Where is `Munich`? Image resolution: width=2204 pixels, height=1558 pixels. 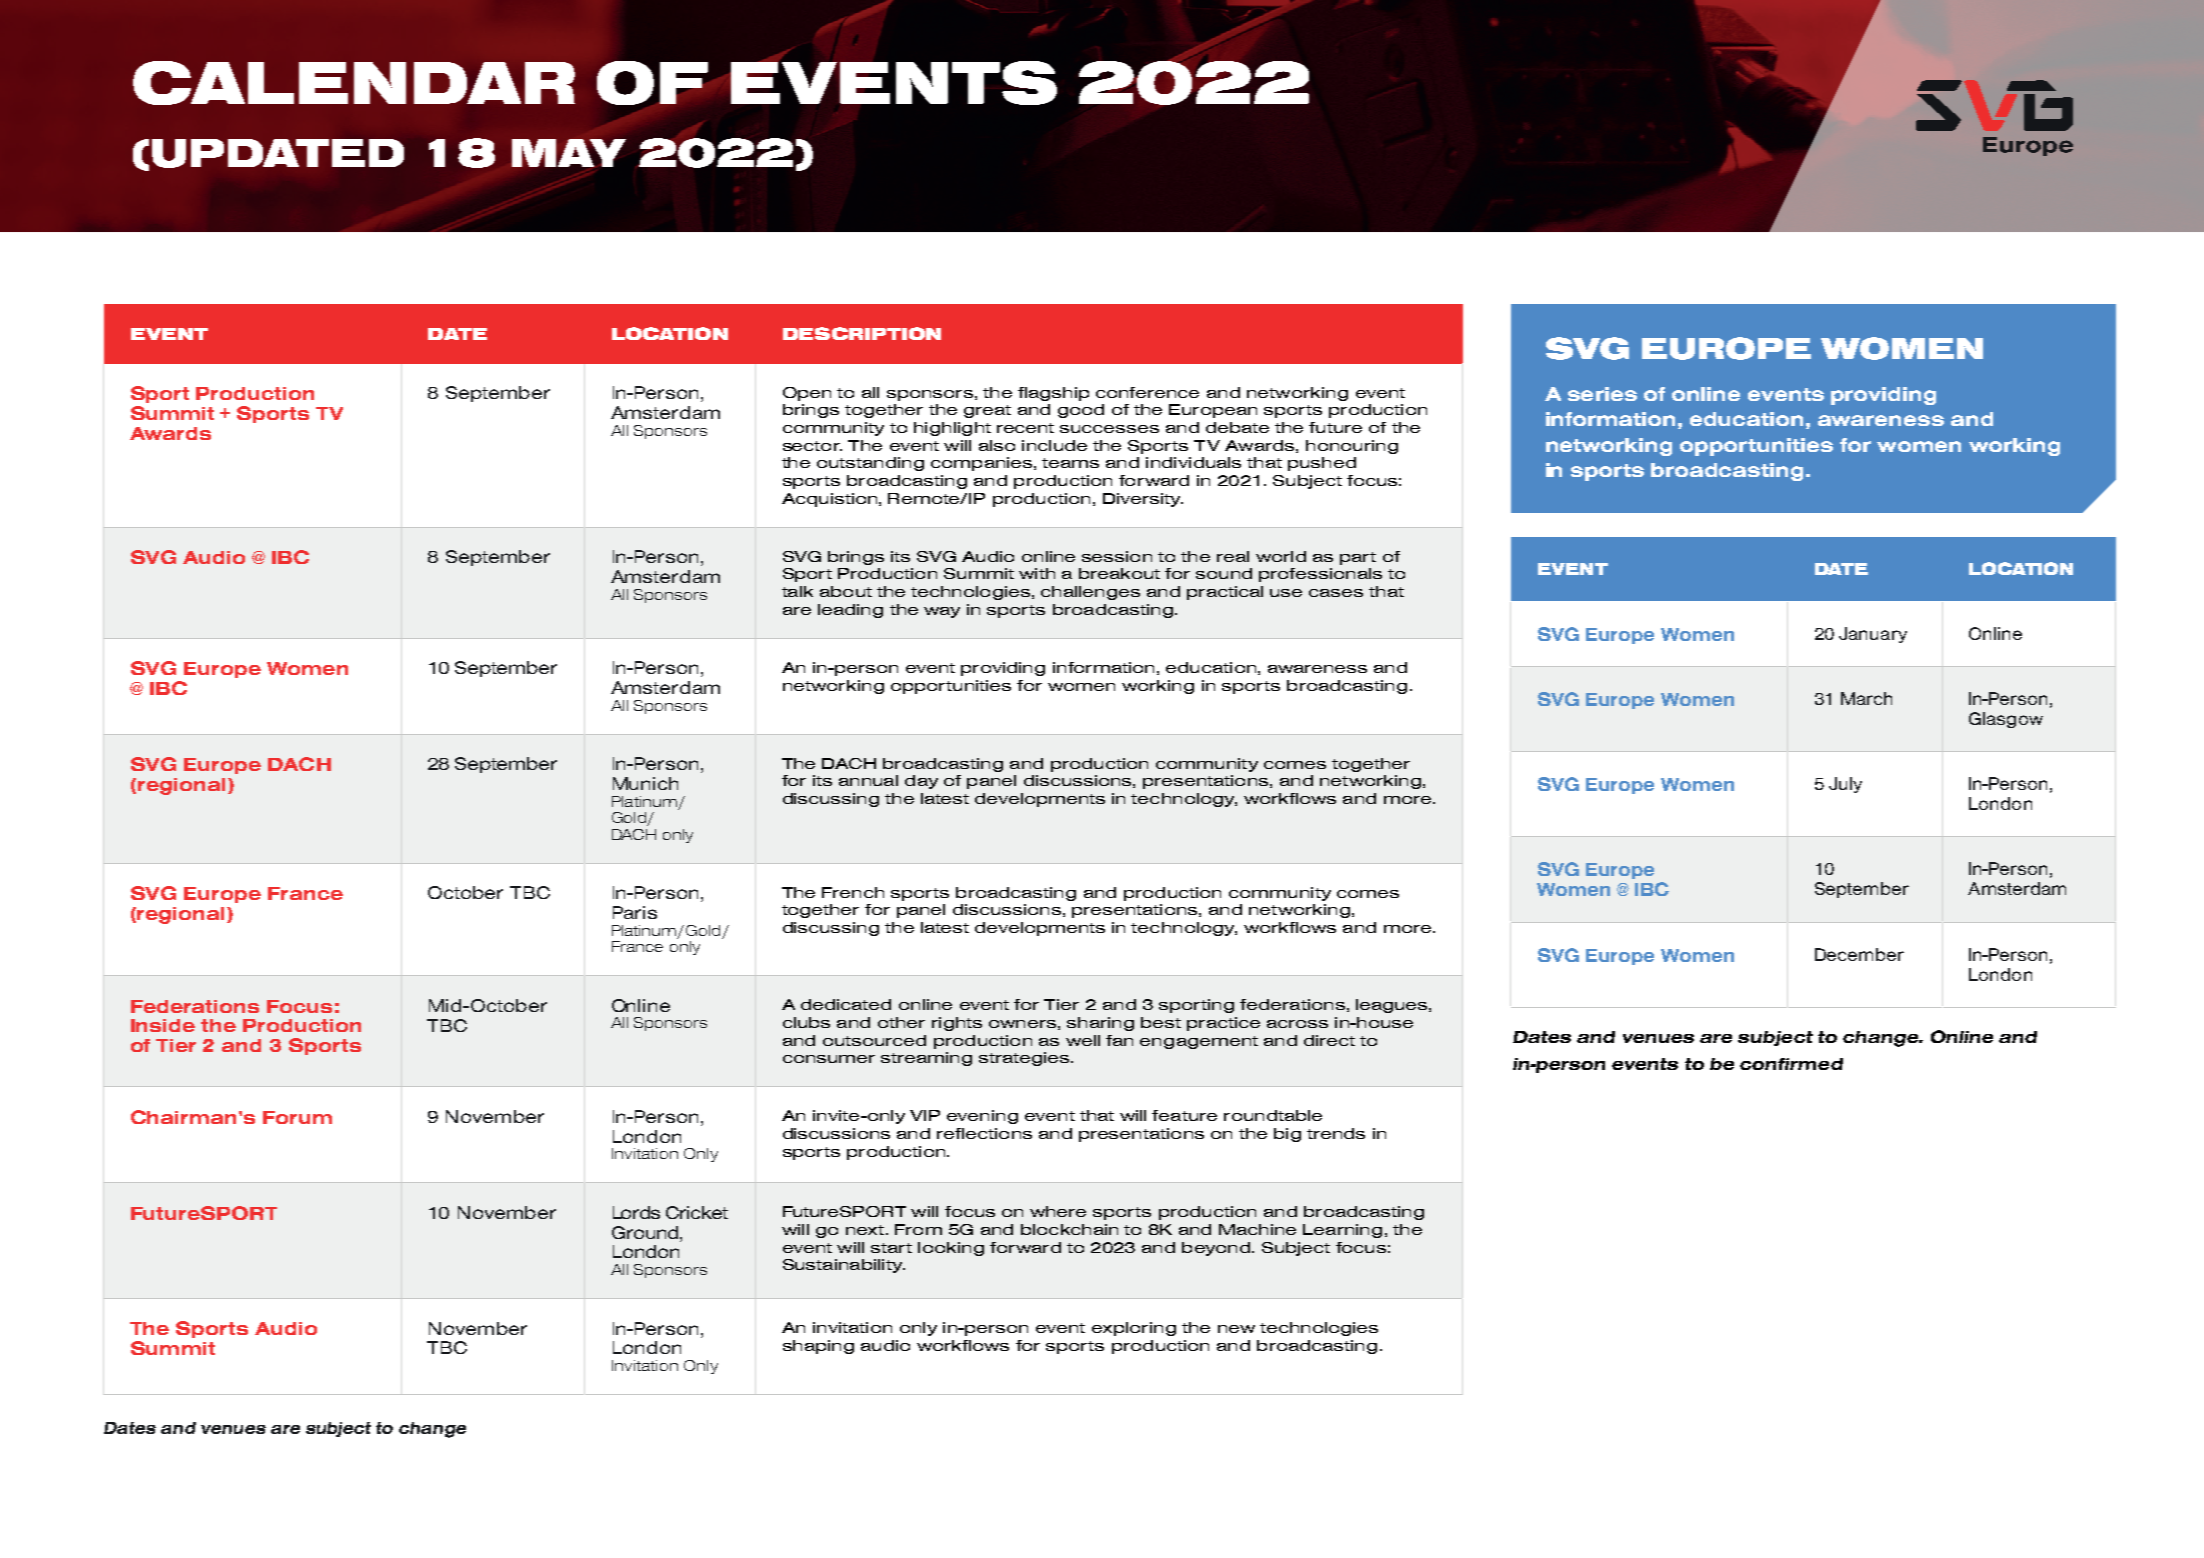 Munich is located at coordinates (645, 783).
